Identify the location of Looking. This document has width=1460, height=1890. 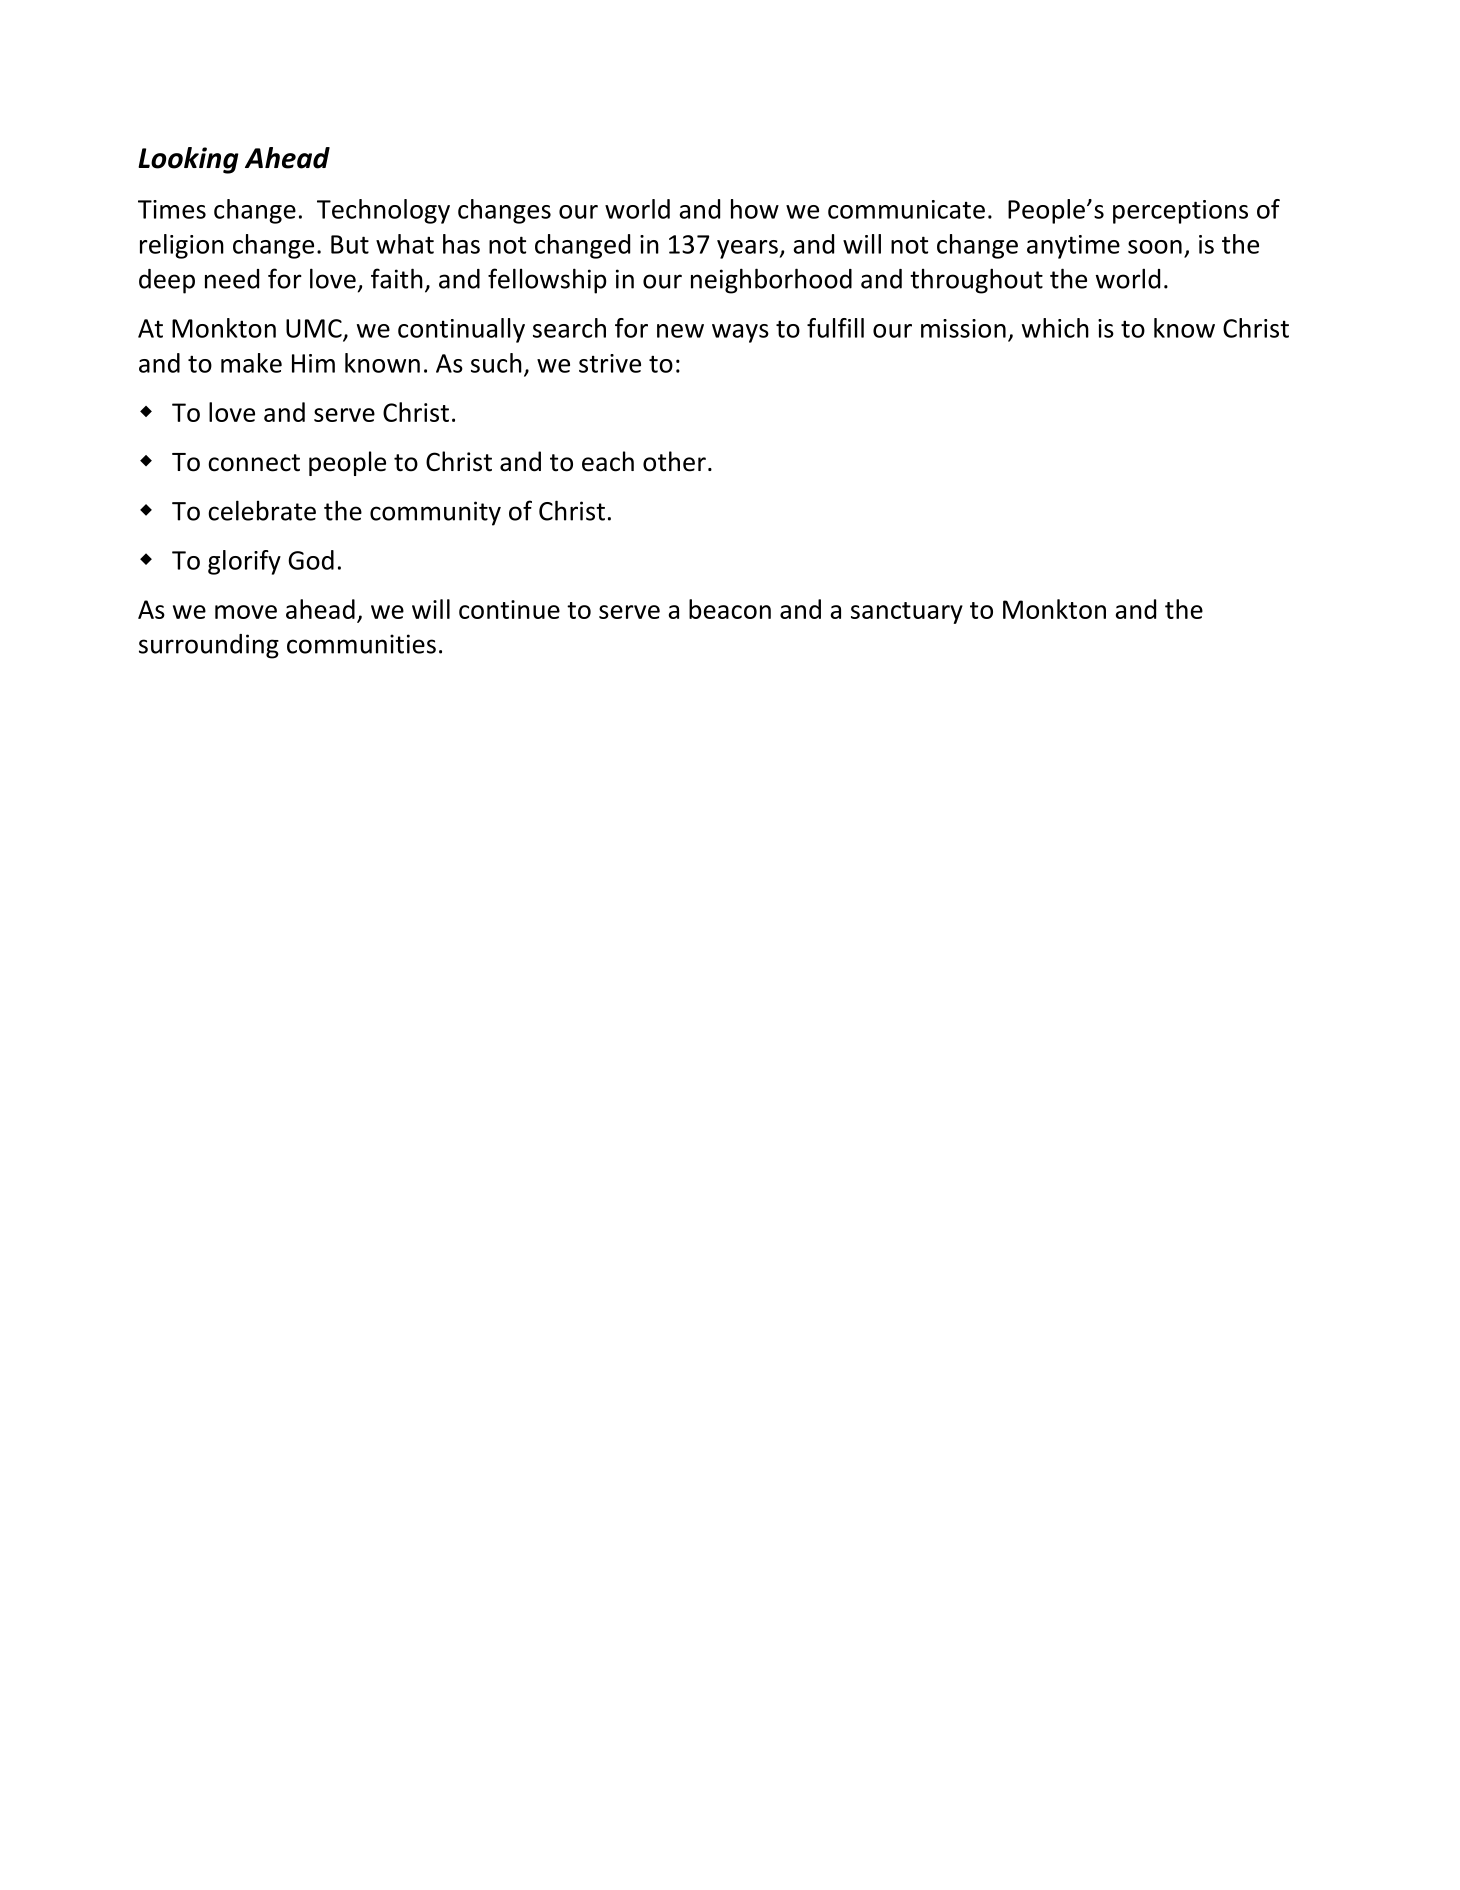
(188, 160).
